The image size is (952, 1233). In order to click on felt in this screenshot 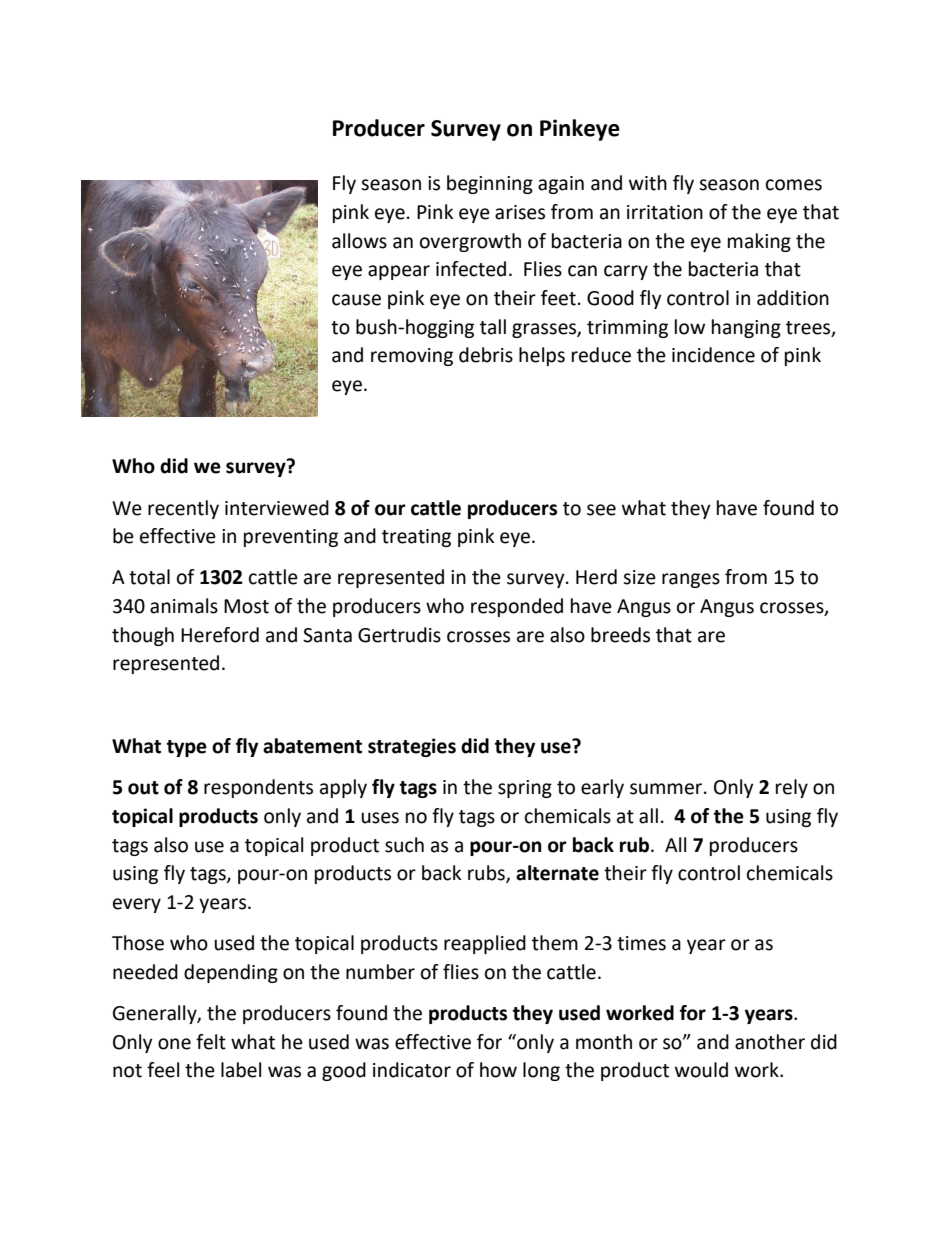, I will do `click(211, 1042)`.
